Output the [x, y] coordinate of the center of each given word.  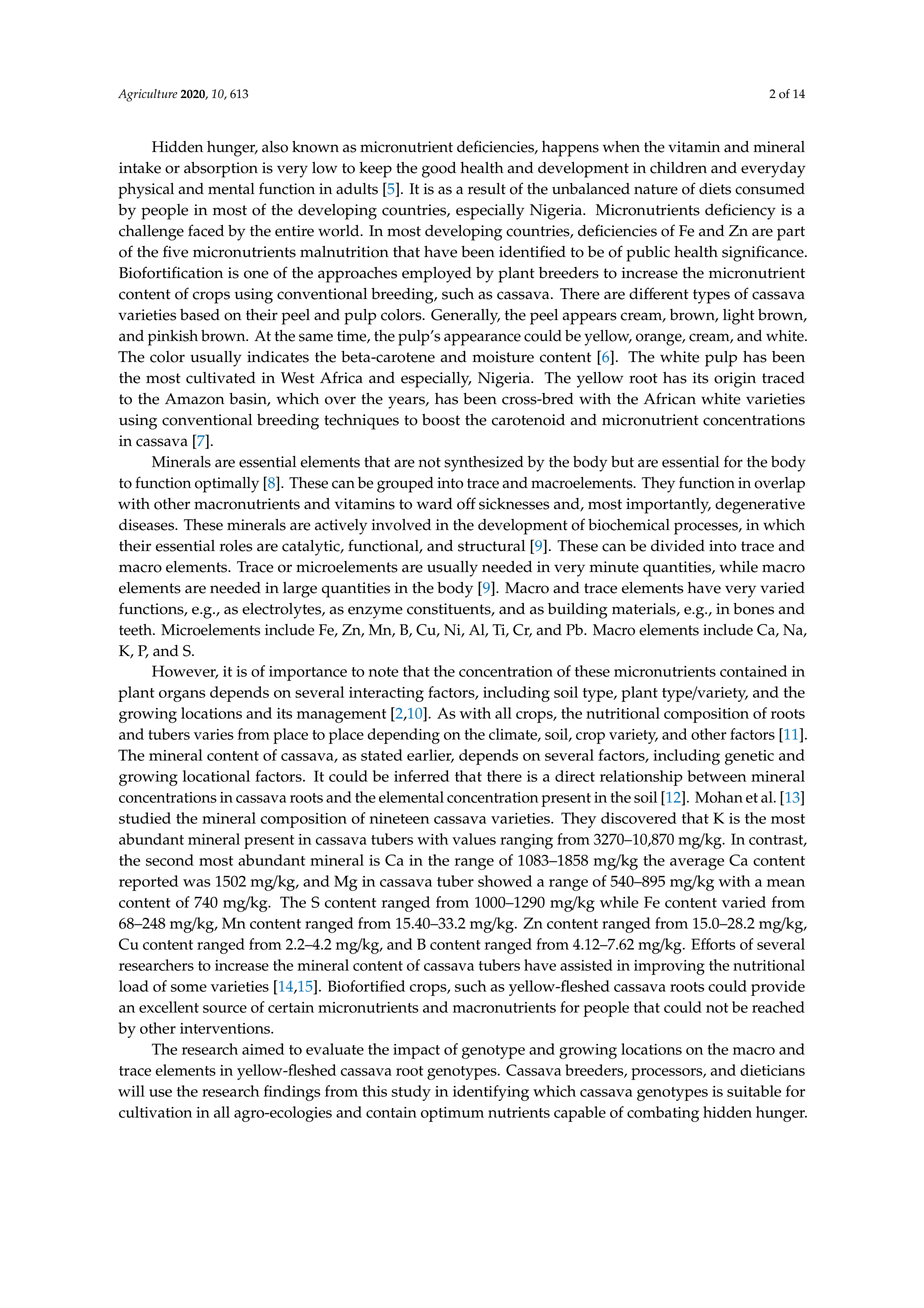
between [717, 776]
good [439, 170]
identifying [491, 1093]
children [678, 168]
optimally [227, 485]
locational [216, 776]
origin [735, 380]
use [160, 1093]
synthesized [483, 464]
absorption [221, 170]
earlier [430, 756]
